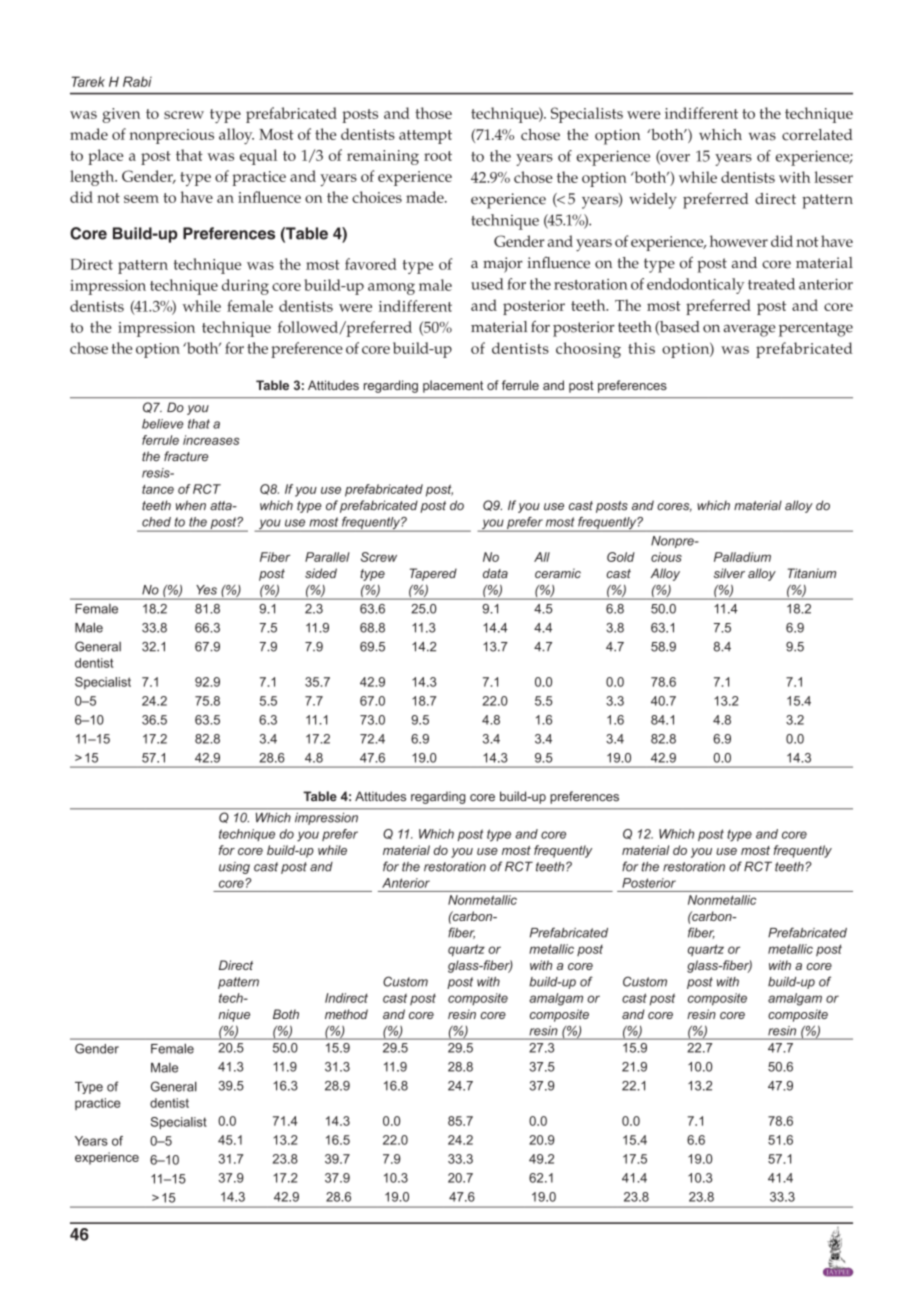 This image has height=1316, width=923. Describe the element at coordinates (817, 135) in the image. I see `correlated` at that location.
